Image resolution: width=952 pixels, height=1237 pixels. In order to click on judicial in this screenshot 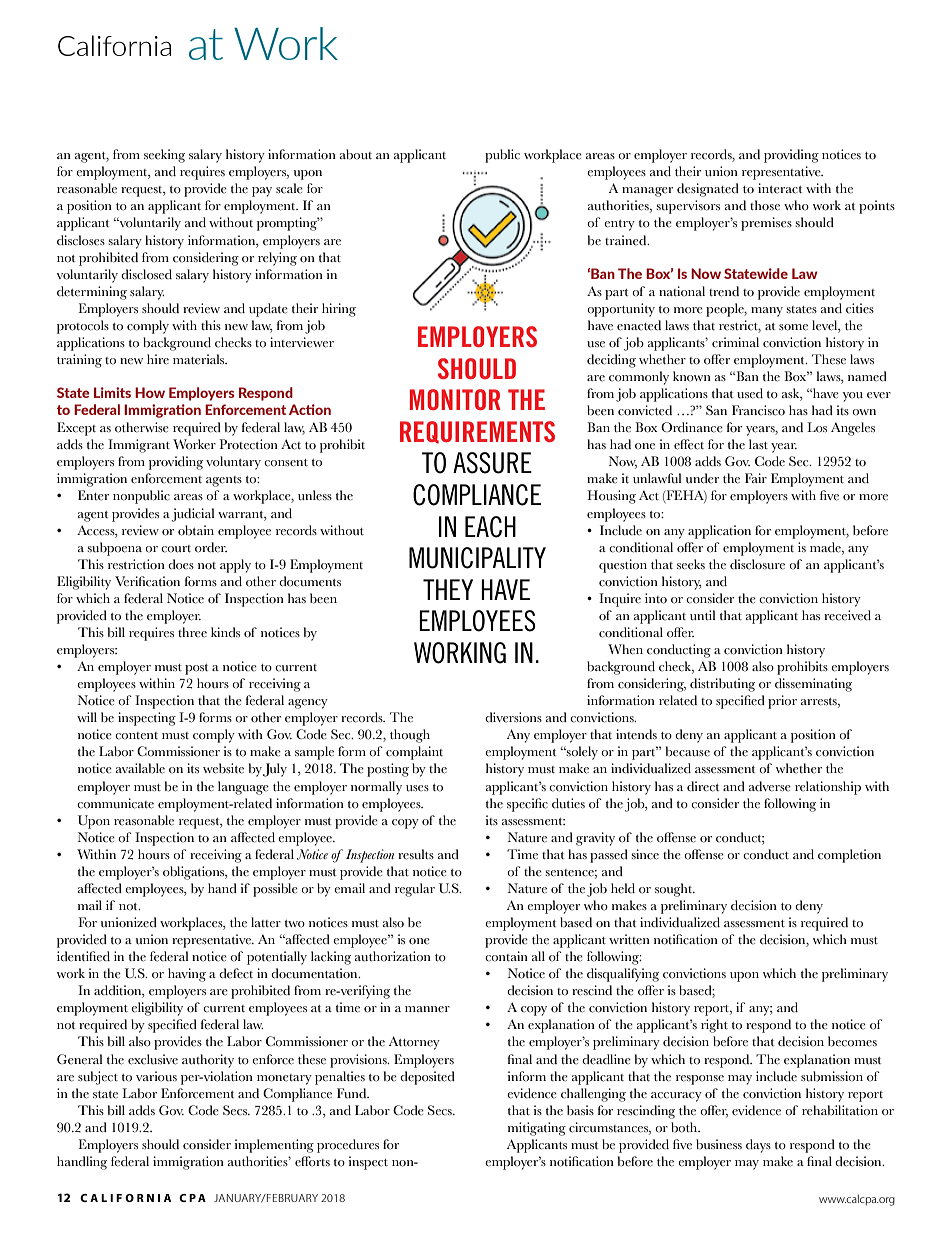, I will do `click(193, 515)`.
